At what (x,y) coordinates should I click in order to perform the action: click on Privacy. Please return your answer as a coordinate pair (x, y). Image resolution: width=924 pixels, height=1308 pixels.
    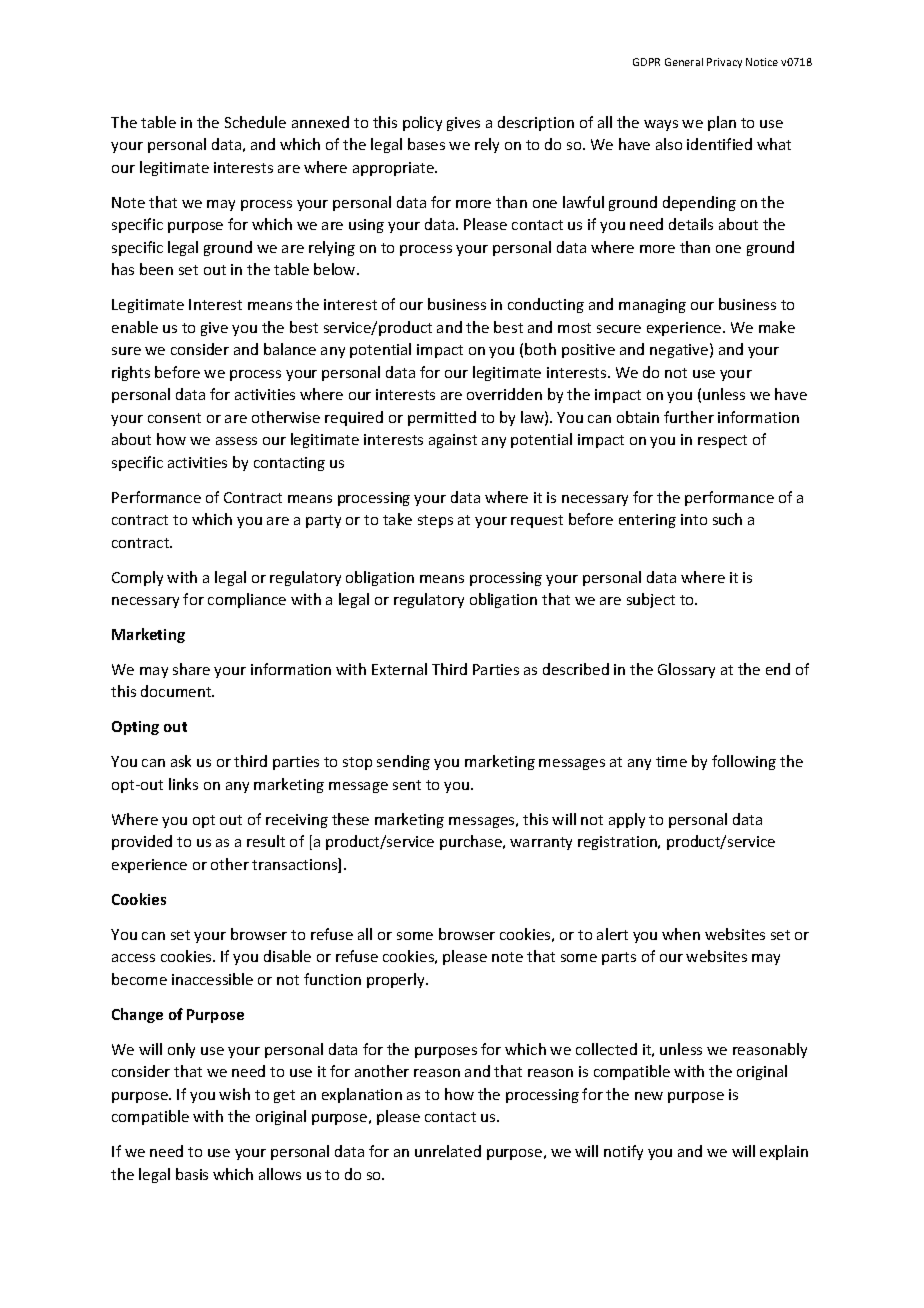
    Looking at the image, I should click on (724, 63).
